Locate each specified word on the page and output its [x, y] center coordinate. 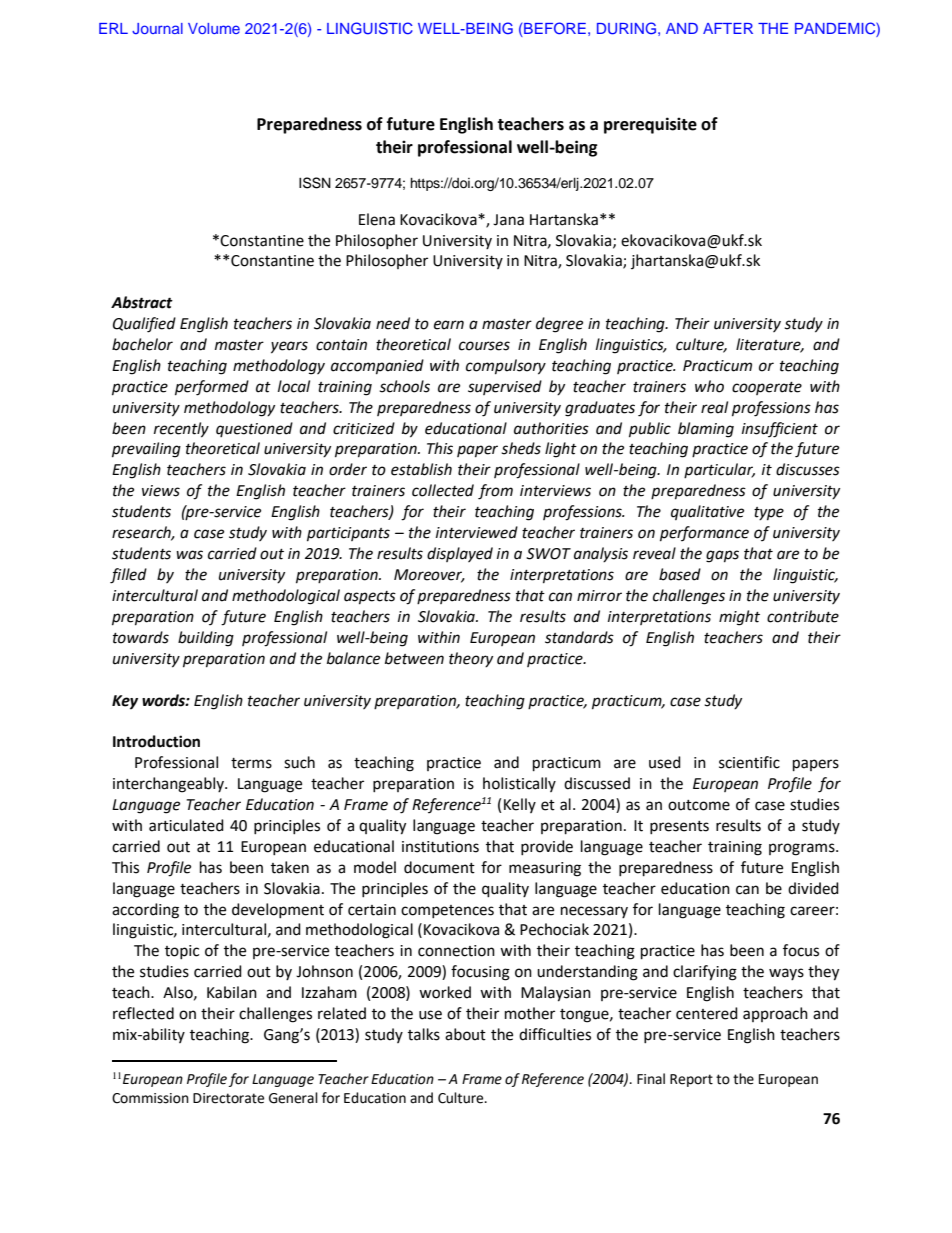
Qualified [144, 325]
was [189, 555]
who [709, 386]
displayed [460, 554]
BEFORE [554, 29]
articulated [186, 825]
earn [449, 325]
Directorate [228, 1098]
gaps [722, 556]
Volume [214, 28]
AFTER [728, 28]
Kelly [520, 805]
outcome [699, 805]
